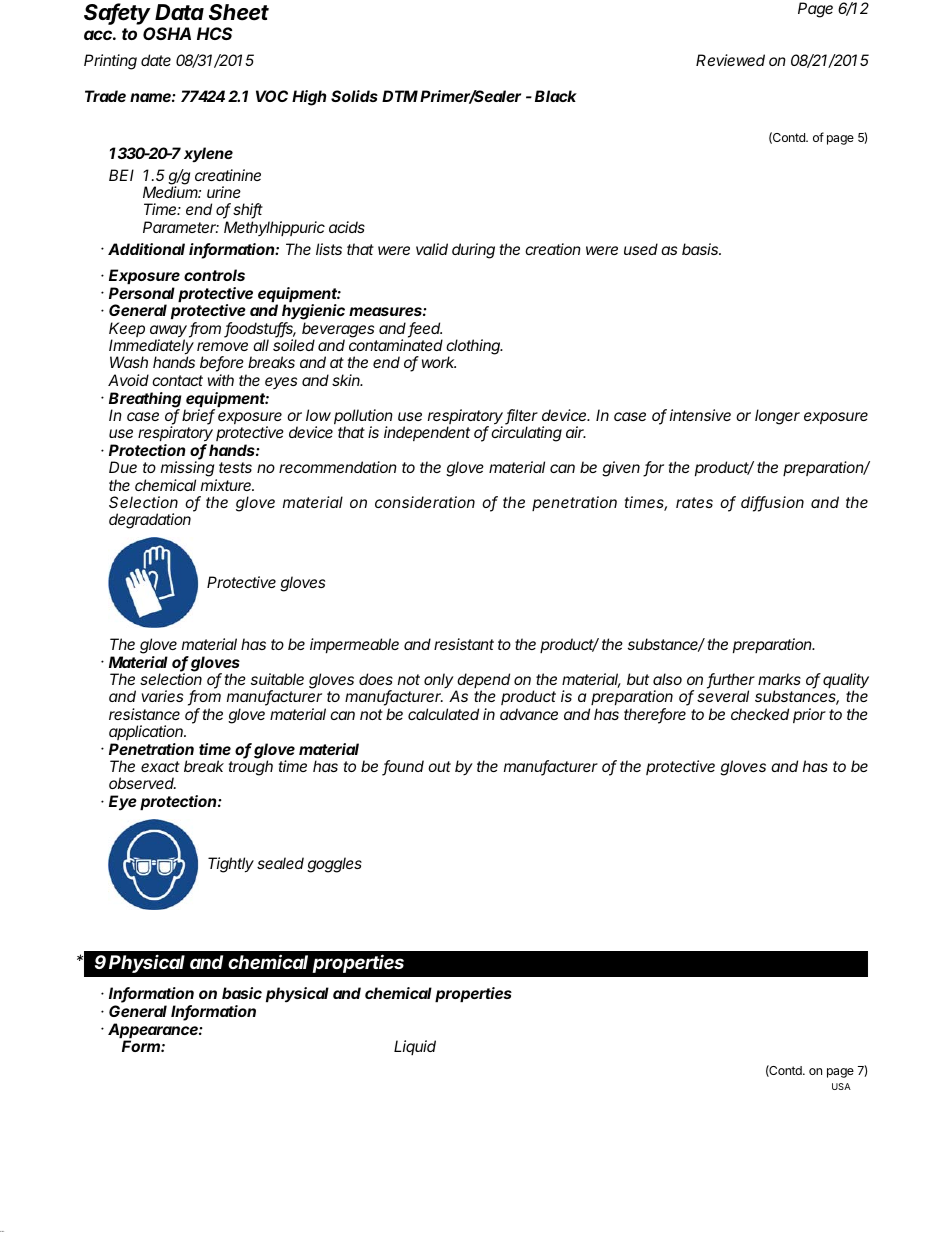 The height and width of the page is (1233, 952). What do you see at coordinates (142, 783) in the page?
I see `observed` at bounding box center [142, 783].
